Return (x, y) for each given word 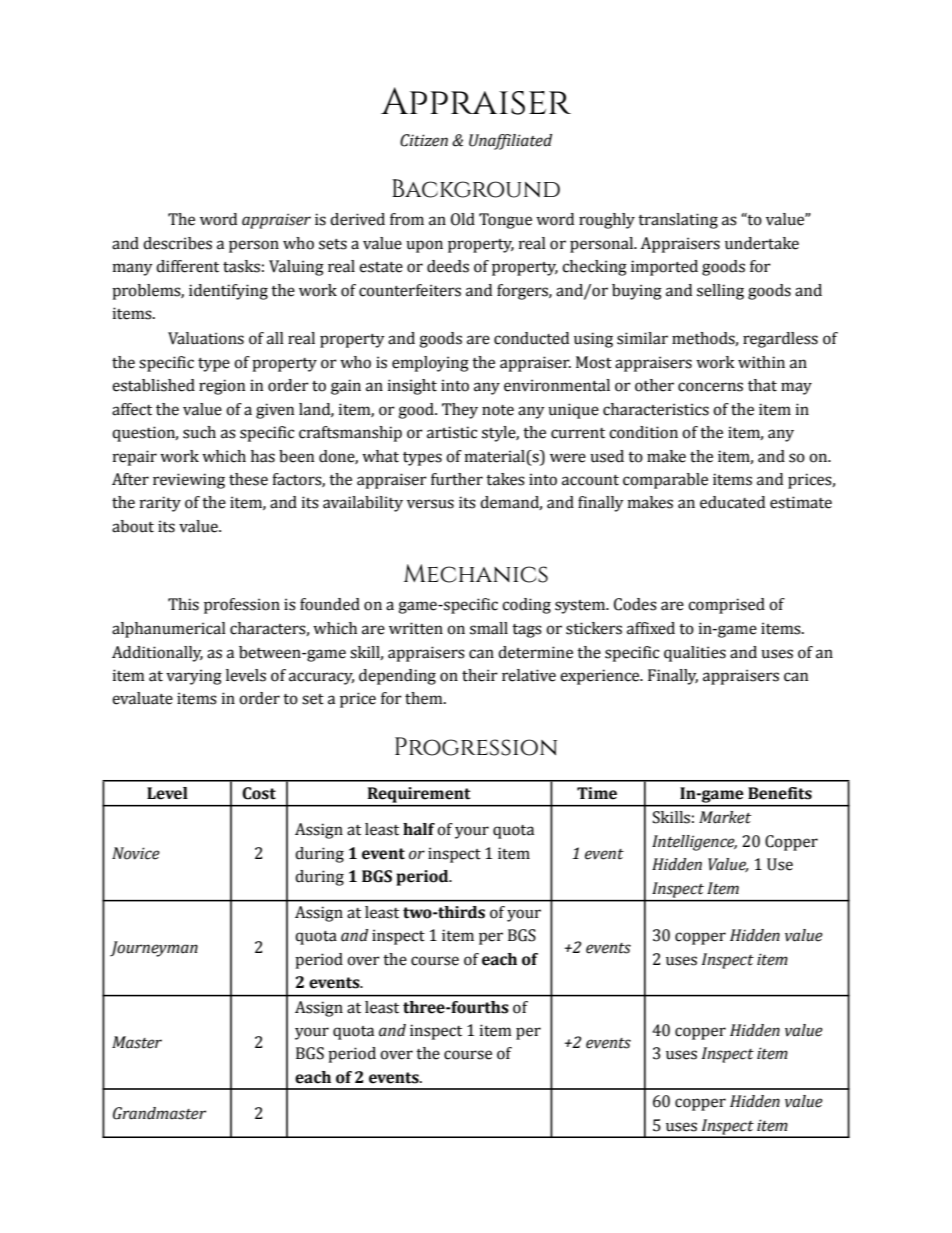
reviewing (189, 481)
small (489, 628)
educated (732, 502)
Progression (476, 746)
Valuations (206, 338)
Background (476, 188)
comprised (726, 606)
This (183, 604)
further (457, 479)
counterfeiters (410, 290)
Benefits (780, 793)
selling (720, 292)
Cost (259, 793)
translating (678, 221)
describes (177, 243)
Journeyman (154, 949)
